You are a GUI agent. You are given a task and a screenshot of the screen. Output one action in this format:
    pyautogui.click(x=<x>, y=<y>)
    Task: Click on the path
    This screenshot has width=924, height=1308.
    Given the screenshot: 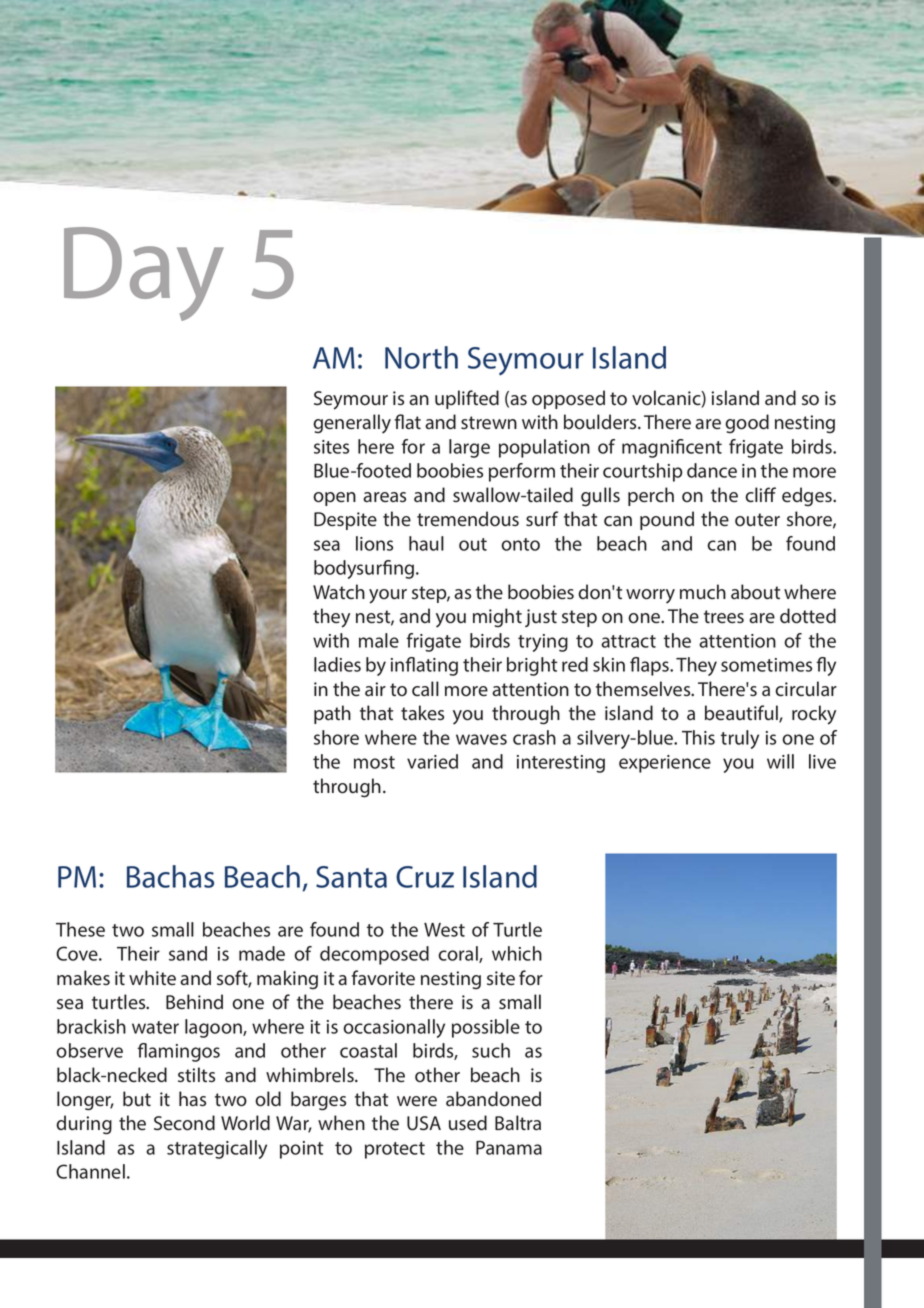 What is the action you would take?
    pyautogui.click(x=332, y=714)
